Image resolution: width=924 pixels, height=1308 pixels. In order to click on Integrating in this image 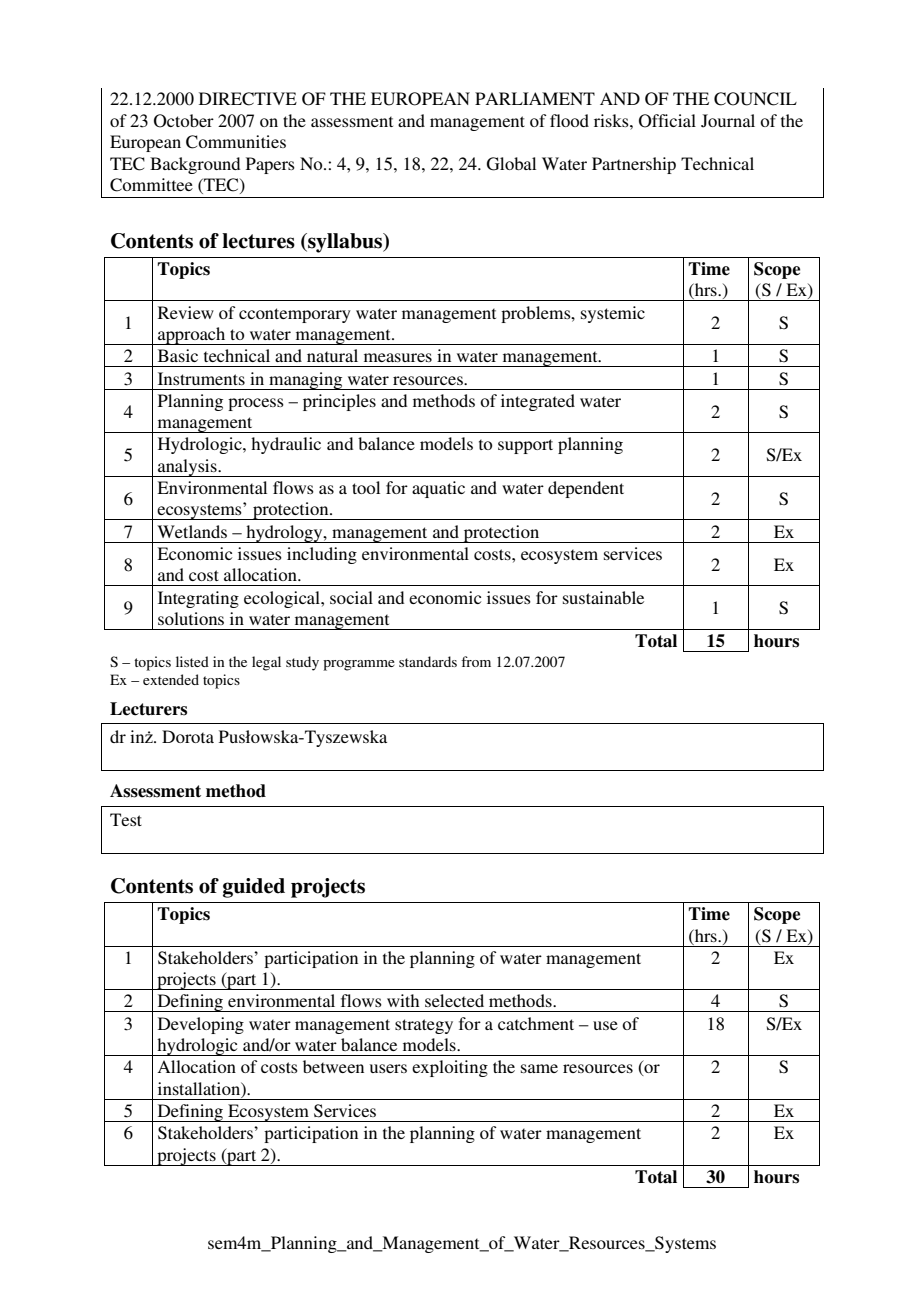, I will do `click(198, 599)`.
